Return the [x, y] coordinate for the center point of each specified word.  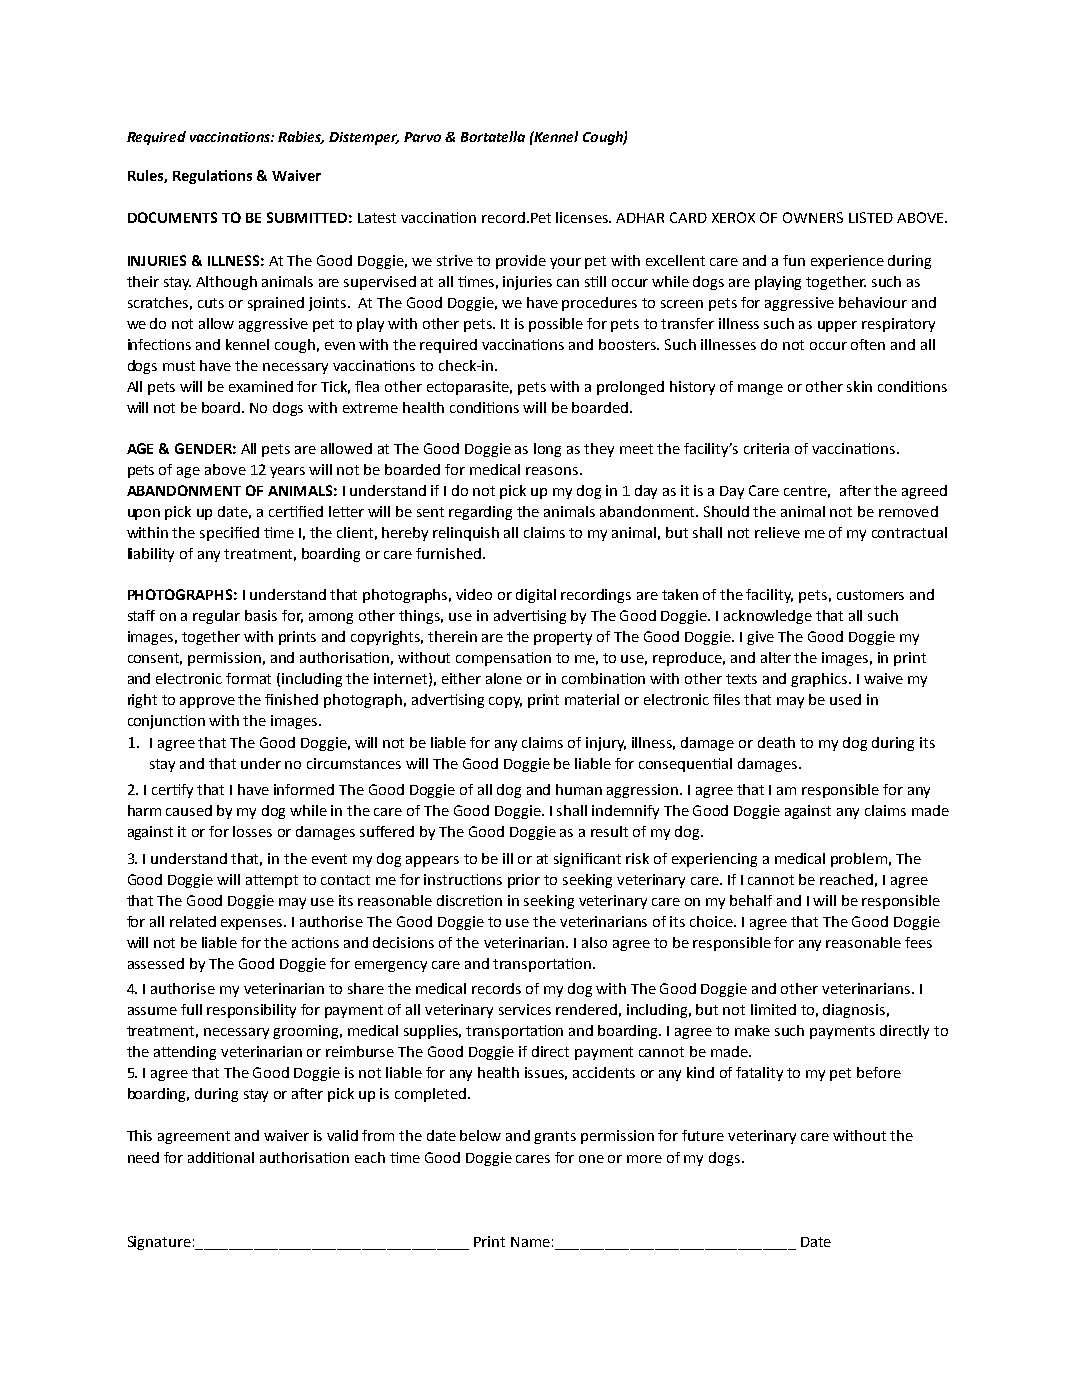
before [879, 1072]
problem [859, 860]
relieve [777, 532]
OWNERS [813, 217]
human [579, 789]
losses [252, 831]
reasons [552, 471]
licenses [583, 217]
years [287, 472]
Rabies [301, 137]
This [139, 1135]
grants [555, 1137]
